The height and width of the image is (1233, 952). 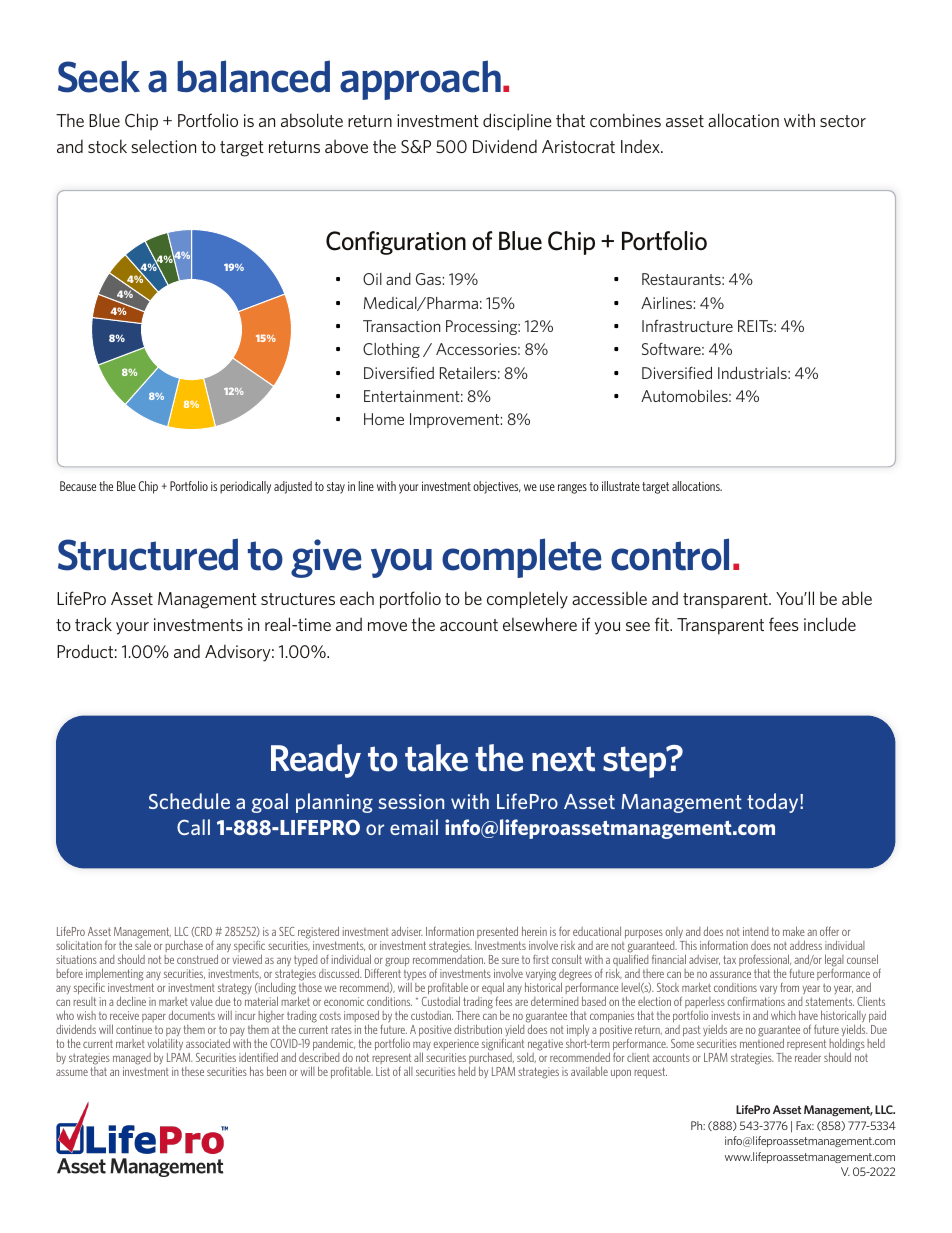 I want to click on elsewhere, so click(x=540, y=624).
